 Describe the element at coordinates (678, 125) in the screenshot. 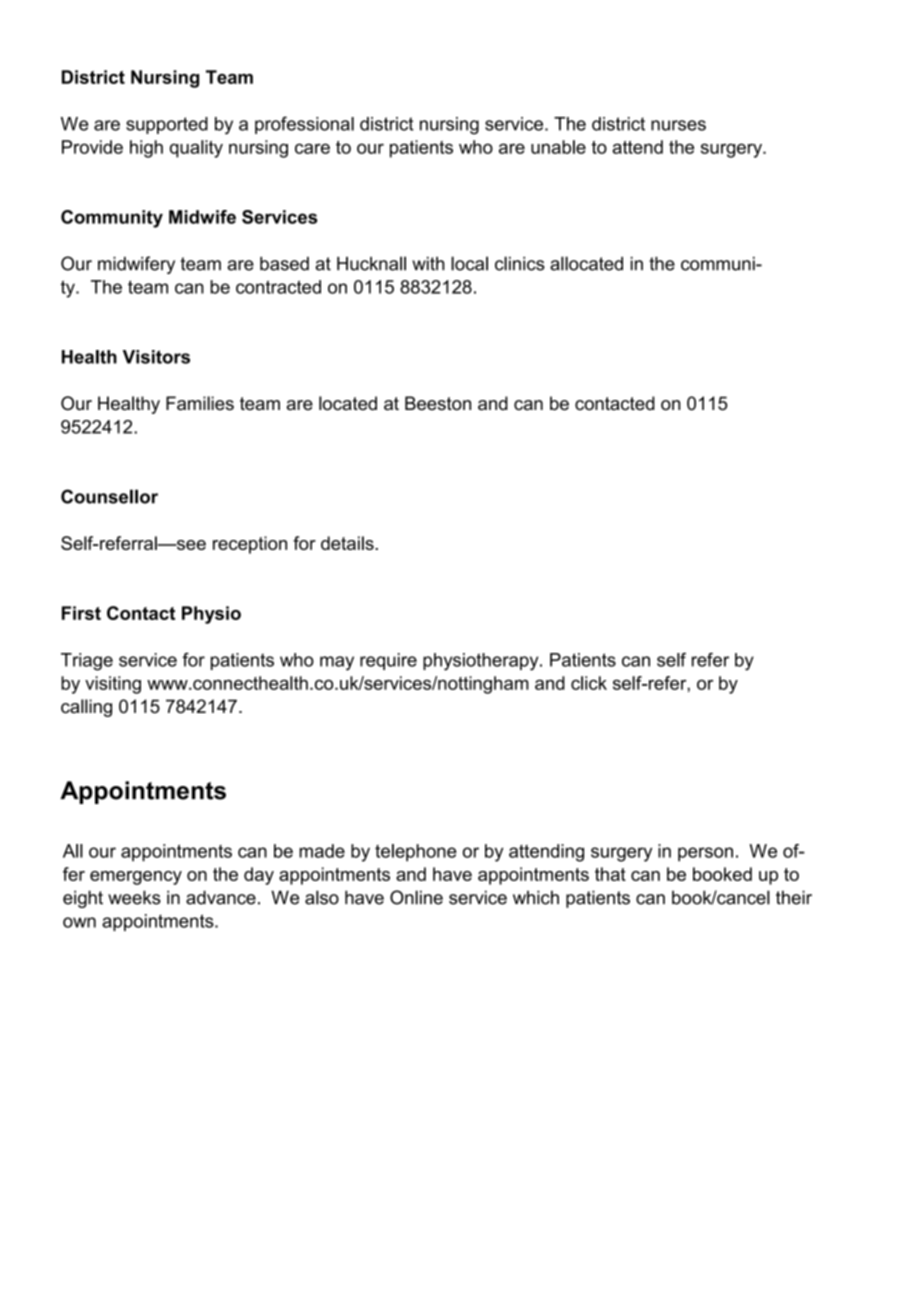

I see `nurses` at that location.
